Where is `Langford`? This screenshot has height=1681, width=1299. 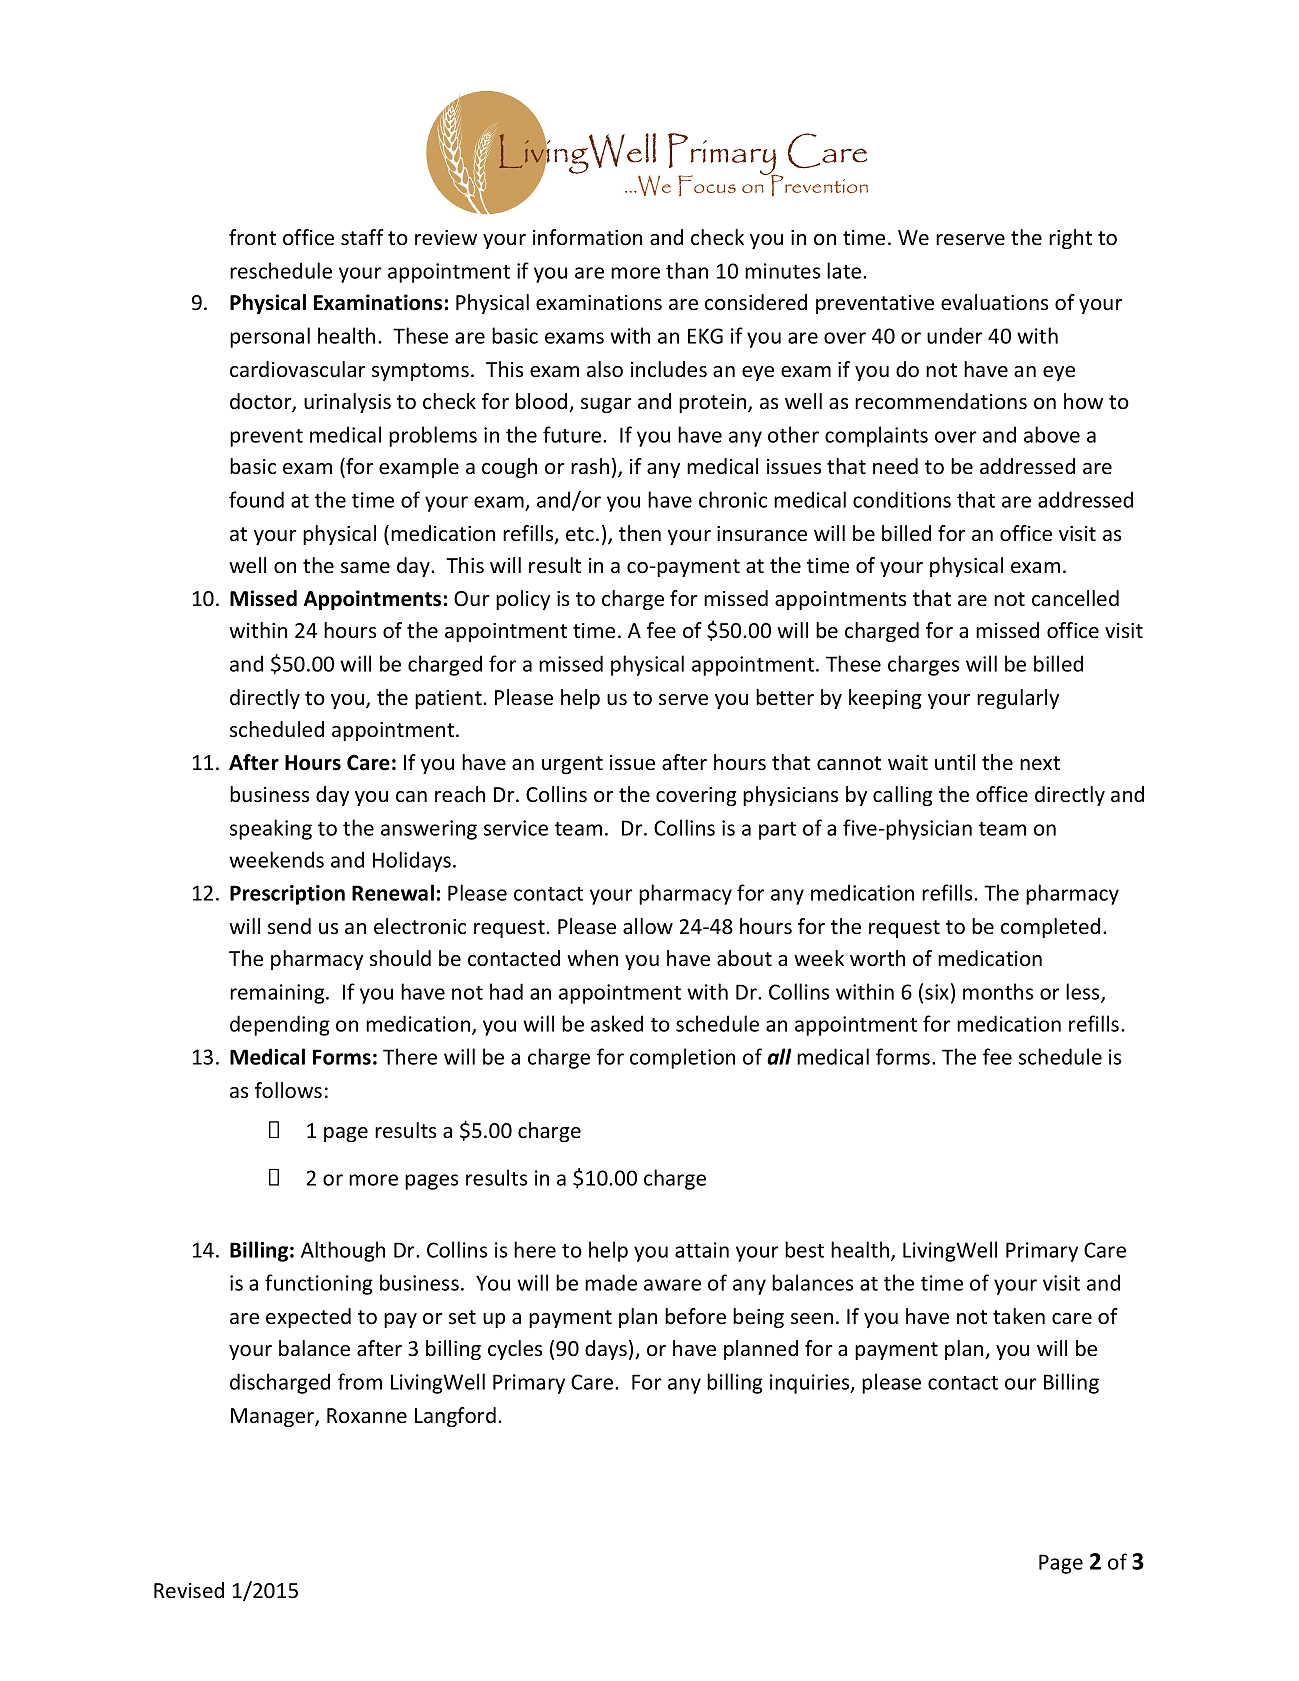
Langford is located at coordinates (455, 1417).
